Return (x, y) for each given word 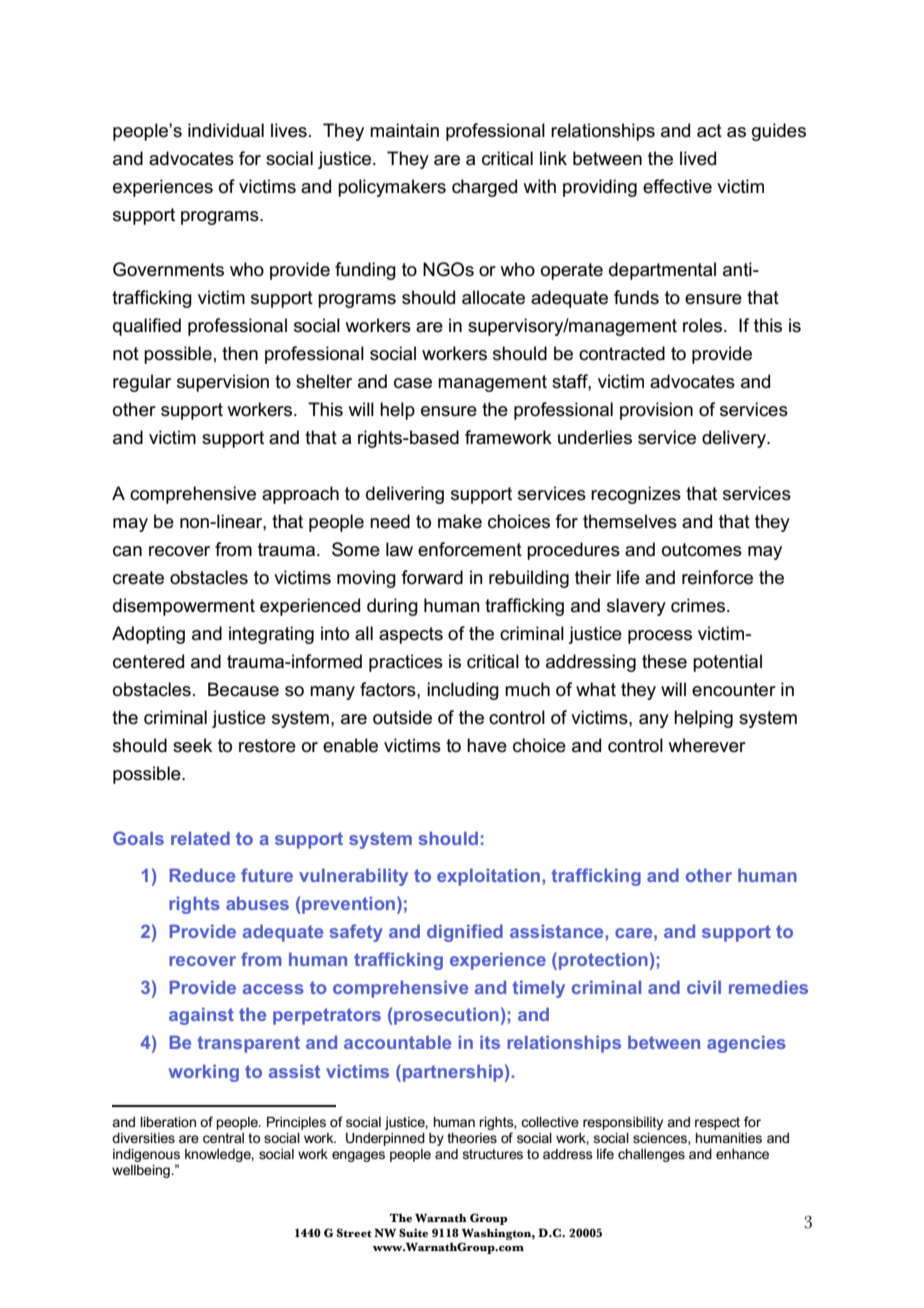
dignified (465, 933)
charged (484, 188)
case (413, 383)
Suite (413, 1233)
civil (704, 987)
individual (226, 130)
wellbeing (141, 1171)
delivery (735, 439)
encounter (734, 690)
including (463, 691)
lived (698, 158)
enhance (742, 1154)
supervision (223, 383)
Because (243, 689)
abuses (257, 903)
